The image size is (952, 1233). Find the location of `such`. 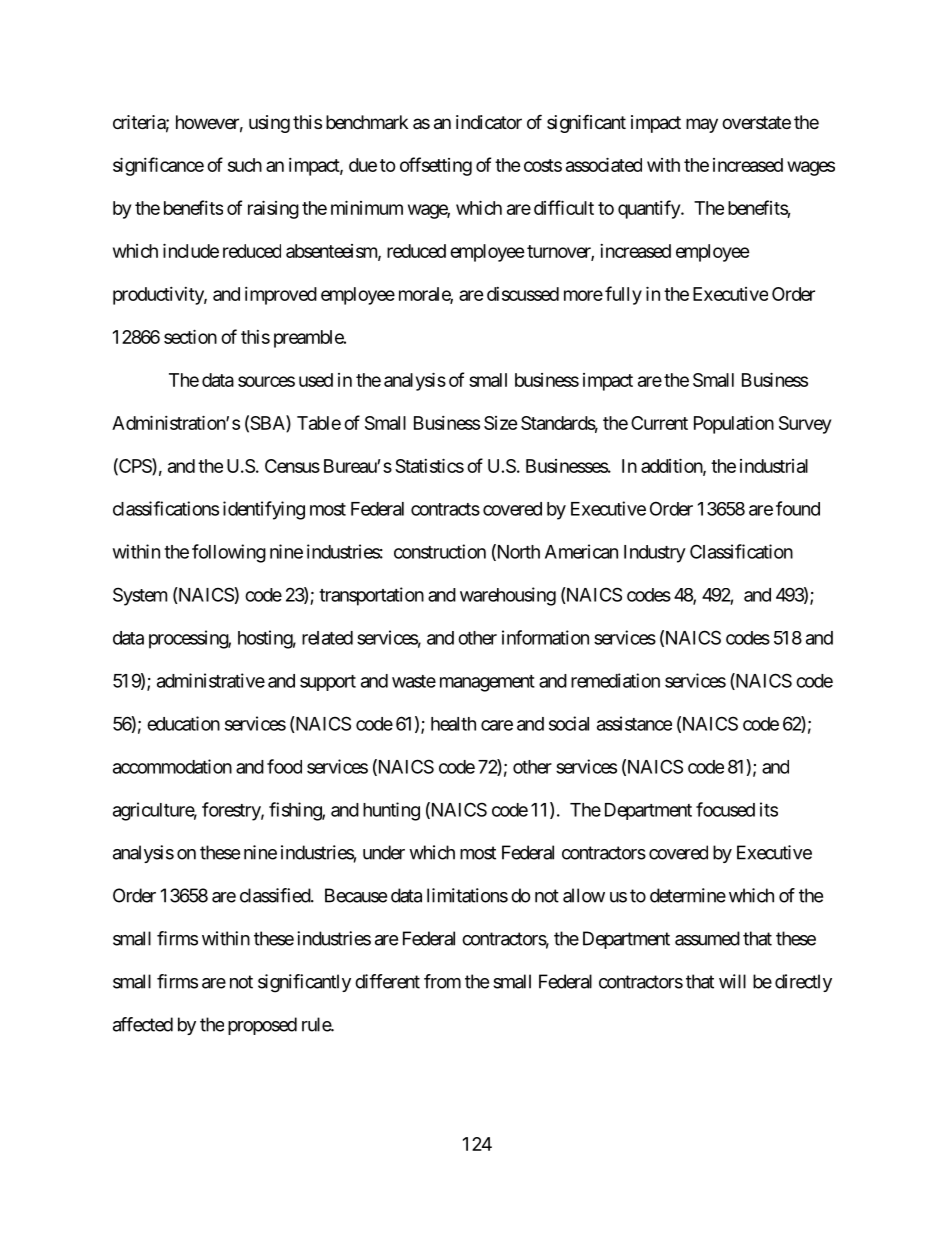

such is located at coordinates (245, 165).
